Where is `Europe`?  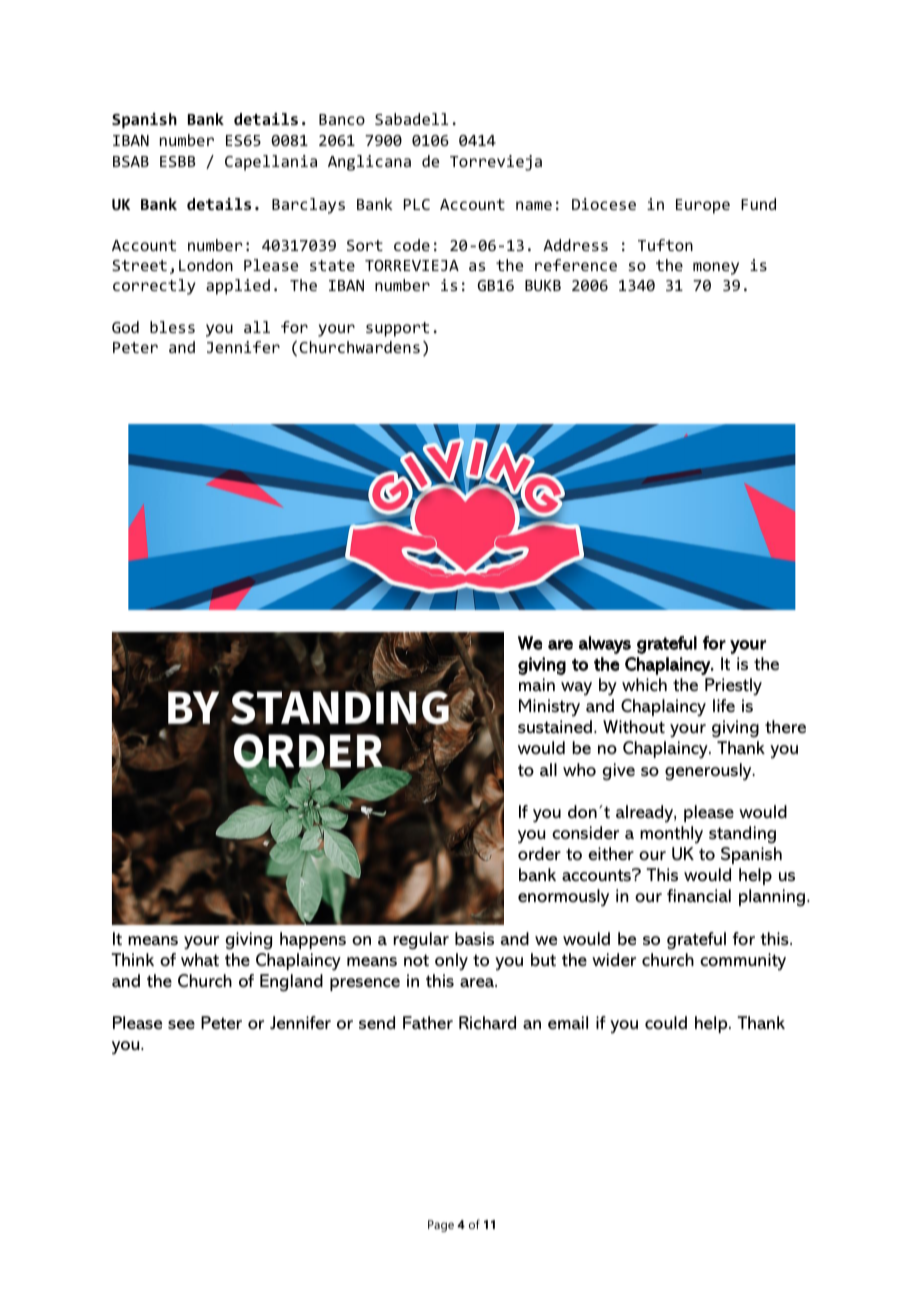 Europe is located at coordinates (703, 206).
